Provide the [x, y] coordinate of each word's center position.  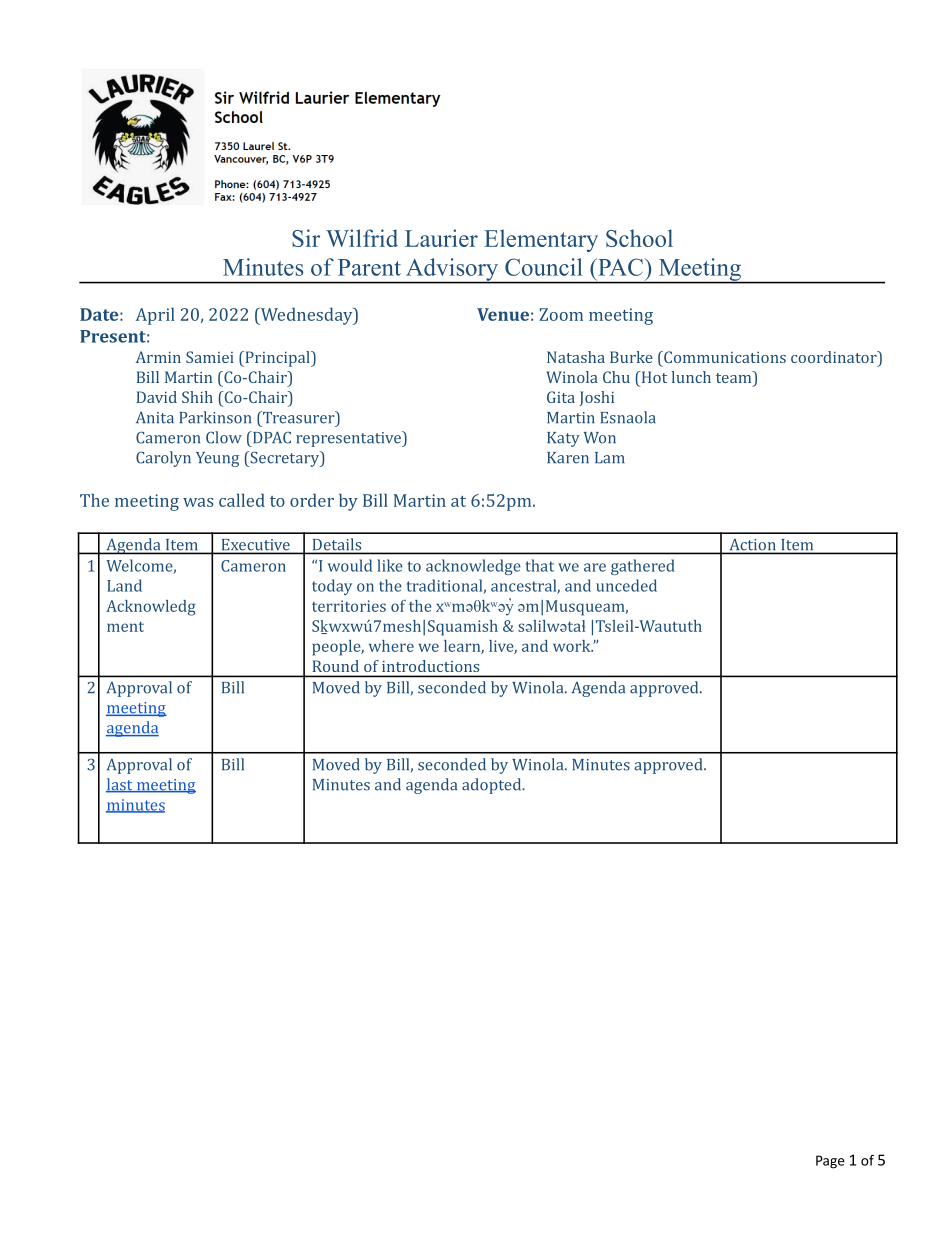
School [639, 238]
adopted [493, 786]
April [155, 316]
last [120, 785]
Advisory [452, 270]
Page [830, 1162]
